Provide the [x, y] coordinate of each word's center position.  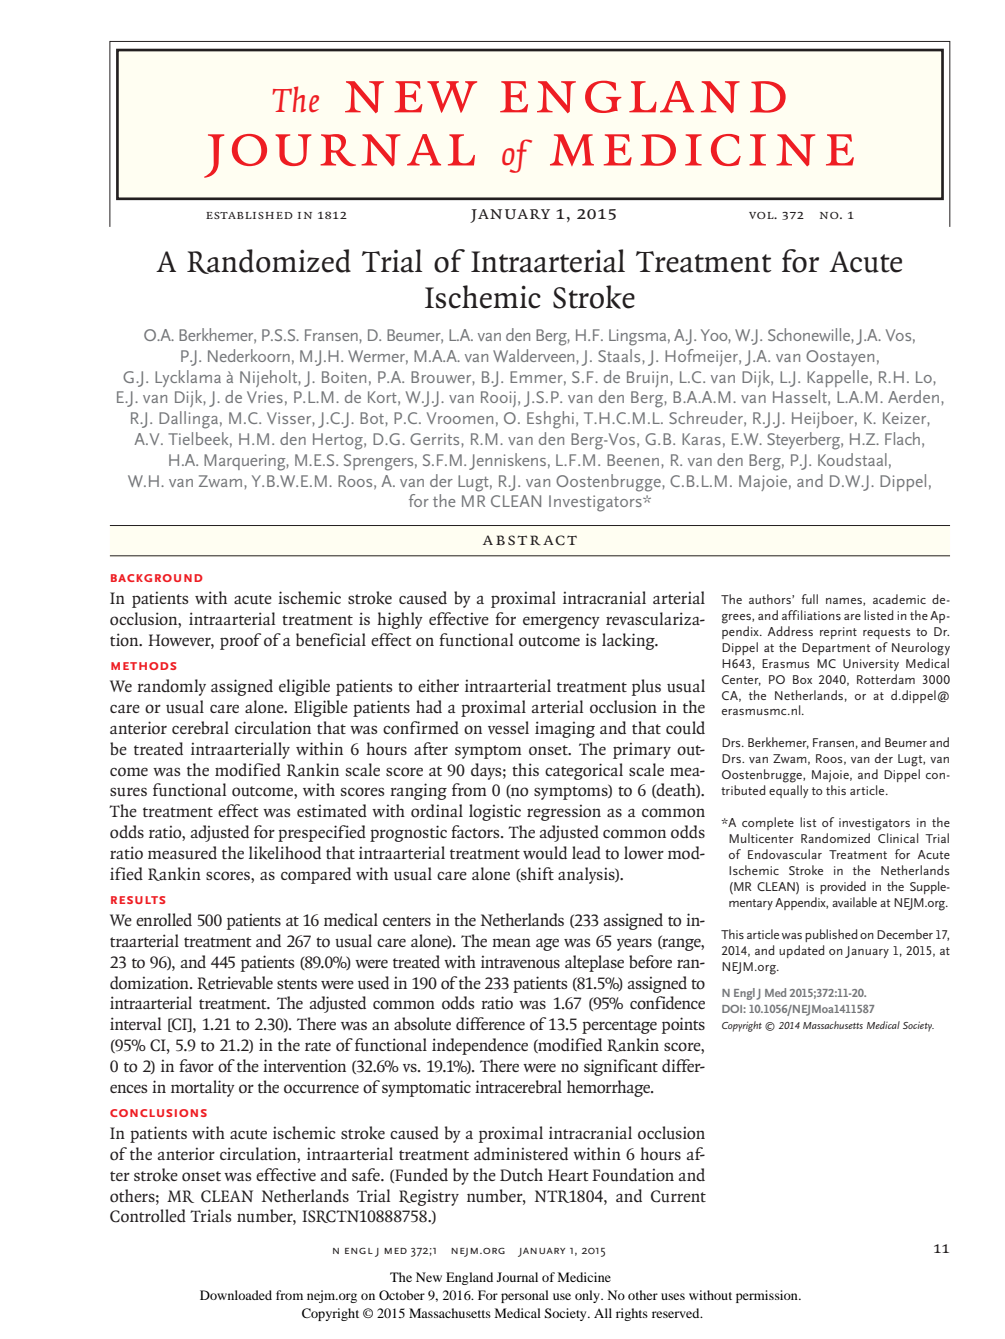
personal [525, 1296]
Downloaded [236, 1295]
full [809, 599]
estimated [332, 810]
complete [768, 823]
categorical [584, 771]
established [249, 215]
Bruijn [647, 379]
